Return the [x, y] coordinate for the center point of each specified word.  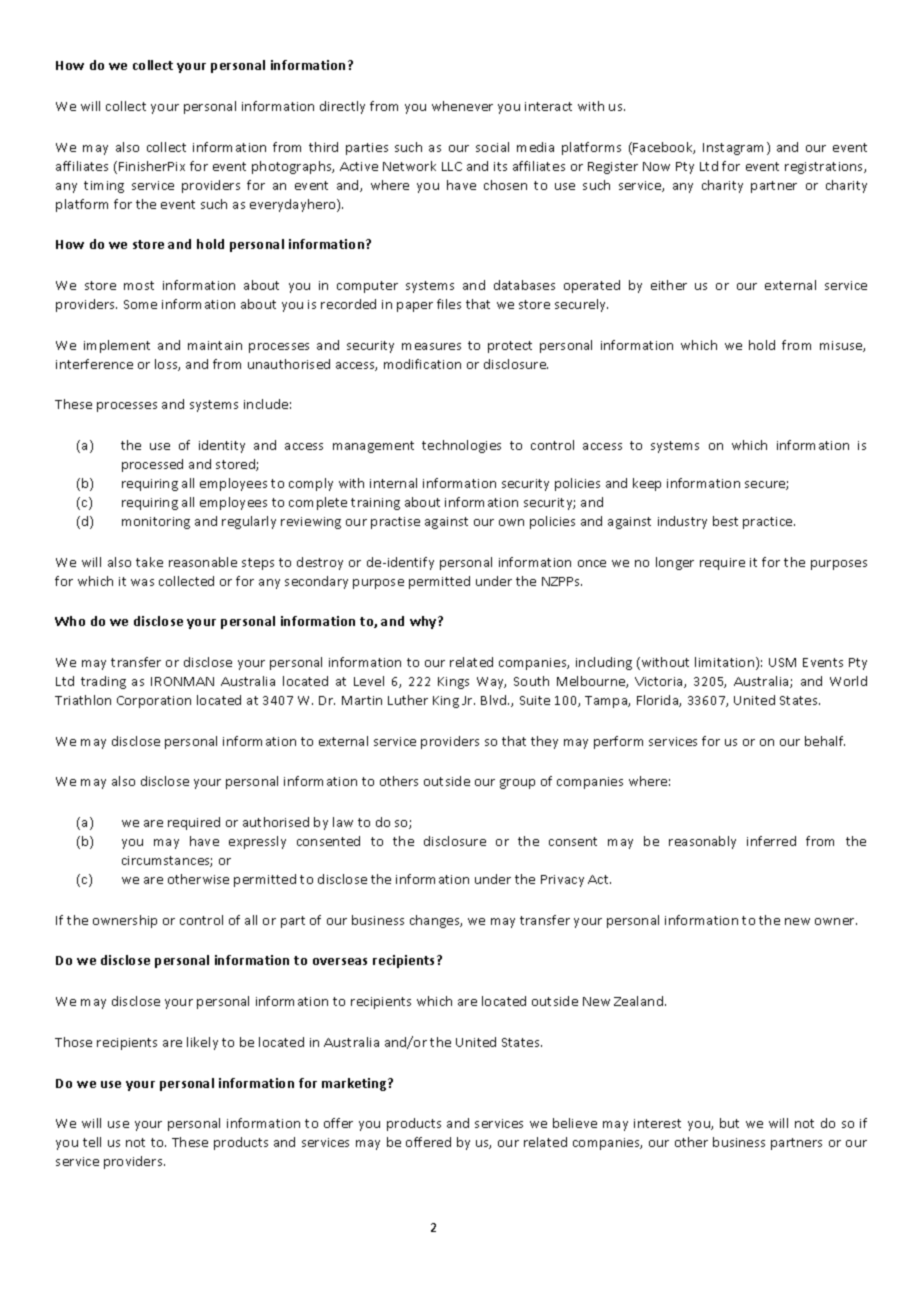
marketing [355, 1084]
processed [152, 465]
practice [769, 523]
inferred [771, 841]
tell [92, 1142]
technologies [461, 446]
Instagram [733, 149]
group [517, 784]
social [492, 147]
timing [104, 187]
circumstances [167, 861]
